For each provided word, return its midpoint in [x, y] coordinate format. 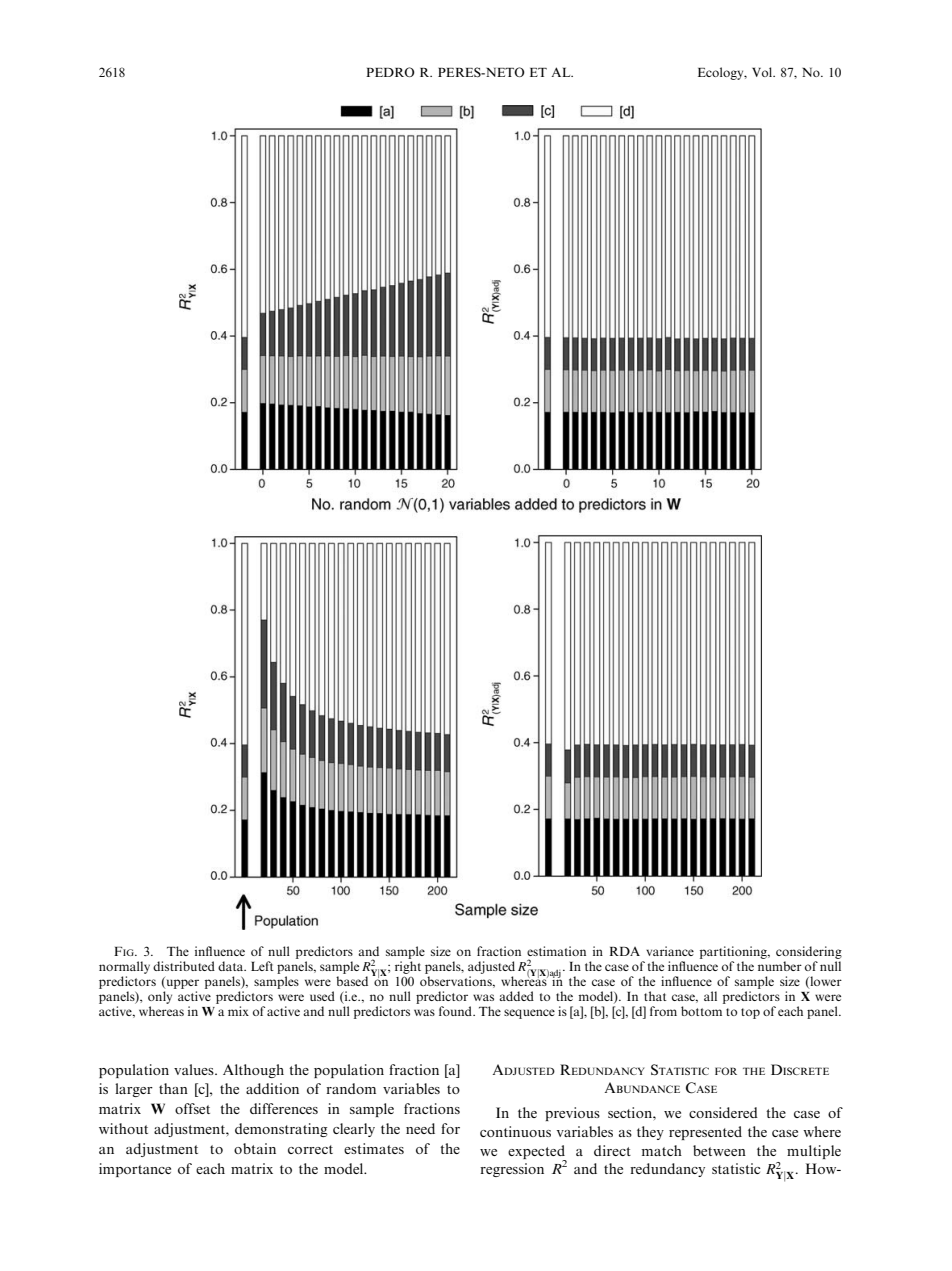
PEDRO [390, 72]
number [780, 966]
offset [192, 1108]
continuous [515, 1131]
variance [670, 951]
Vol [763, 72]
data [232, 966]
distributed [184, 966]
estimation [556, 951]
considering [809, 952]
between [719, 1150]
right [408, 967]
